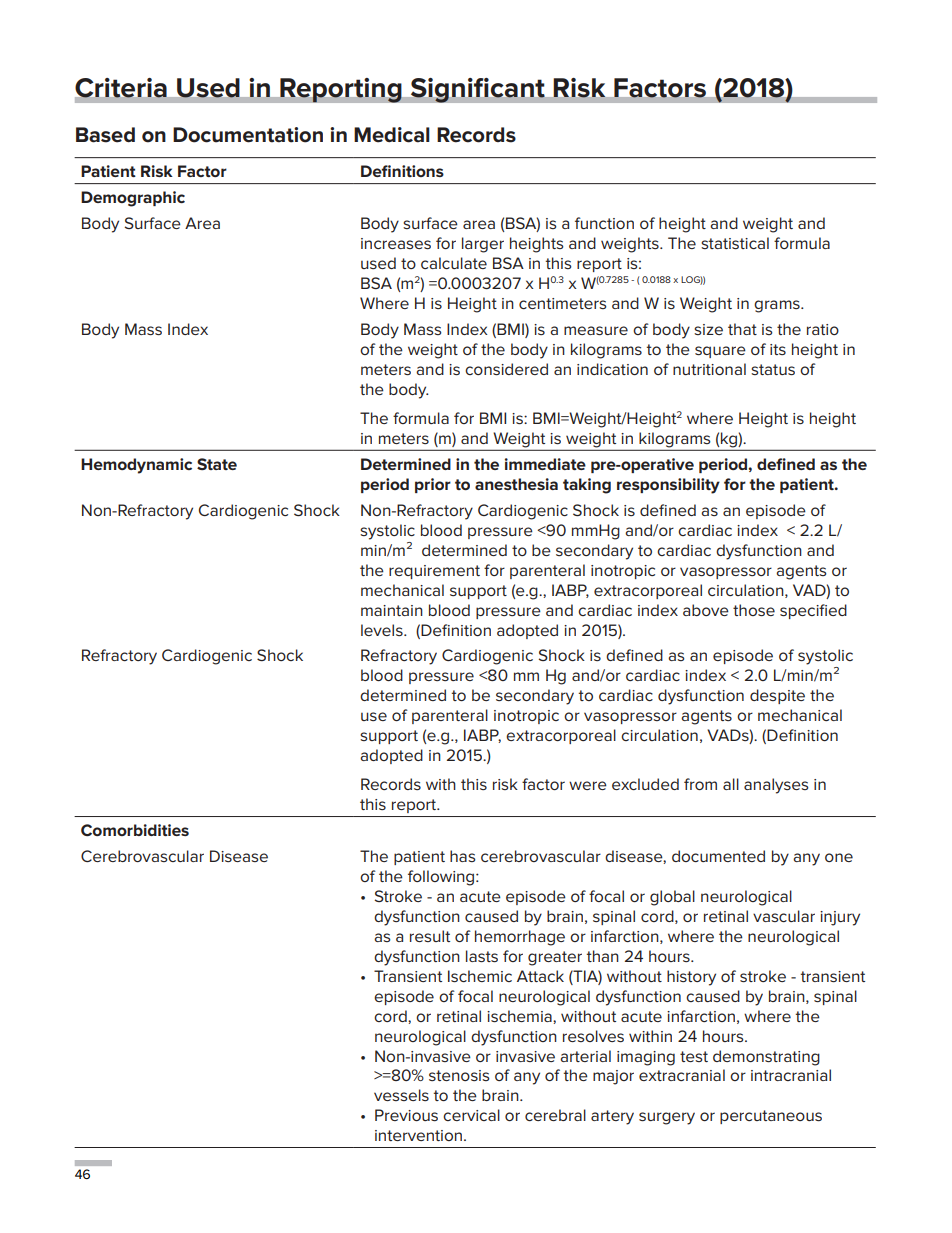  What do you see at coordinates (383, 630) in the screenshot?
I see `levels` at bounding box center [383, 630].
